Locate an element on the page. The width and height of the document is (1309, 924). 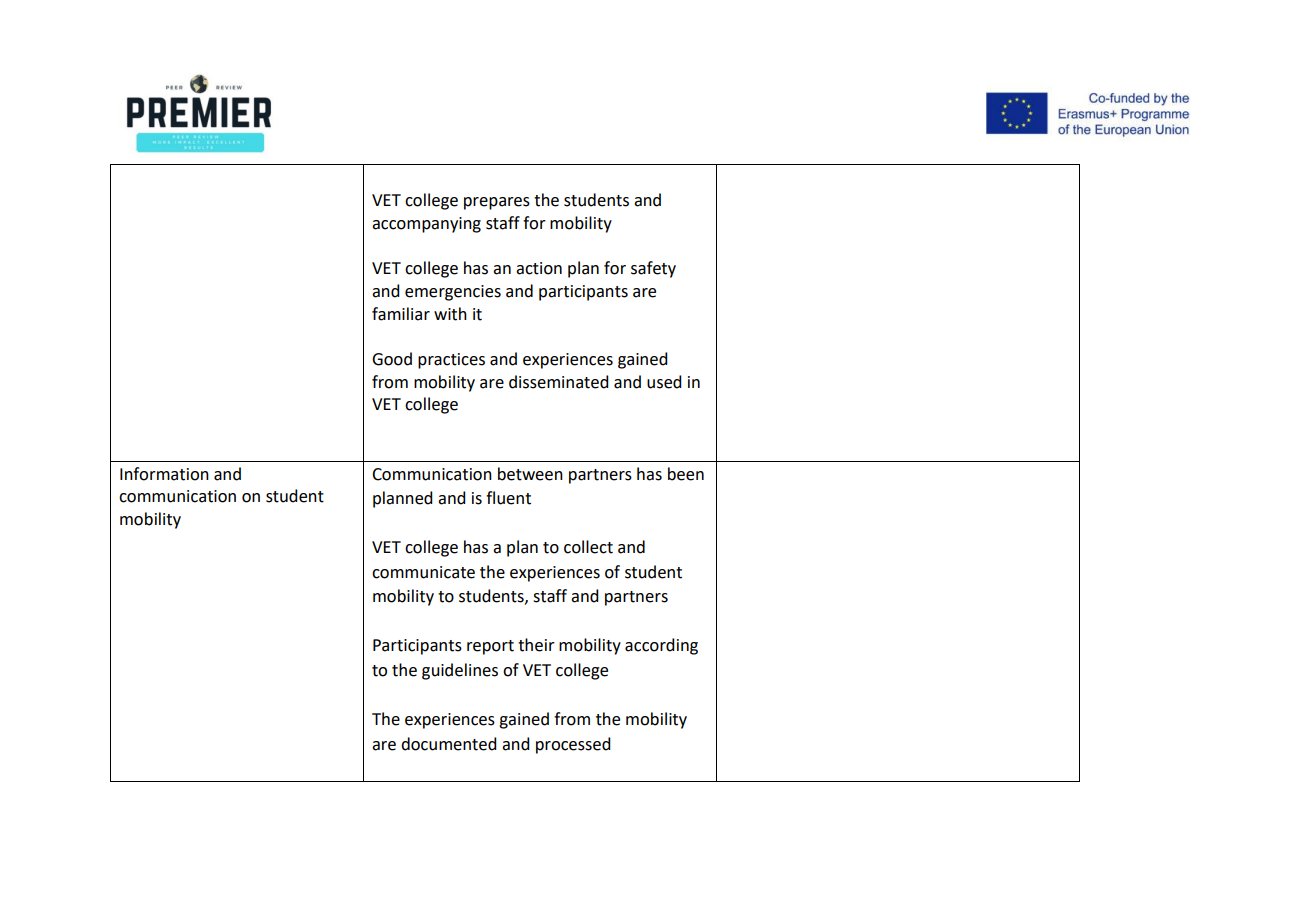
prepares is located at coordinates (497, 203).
